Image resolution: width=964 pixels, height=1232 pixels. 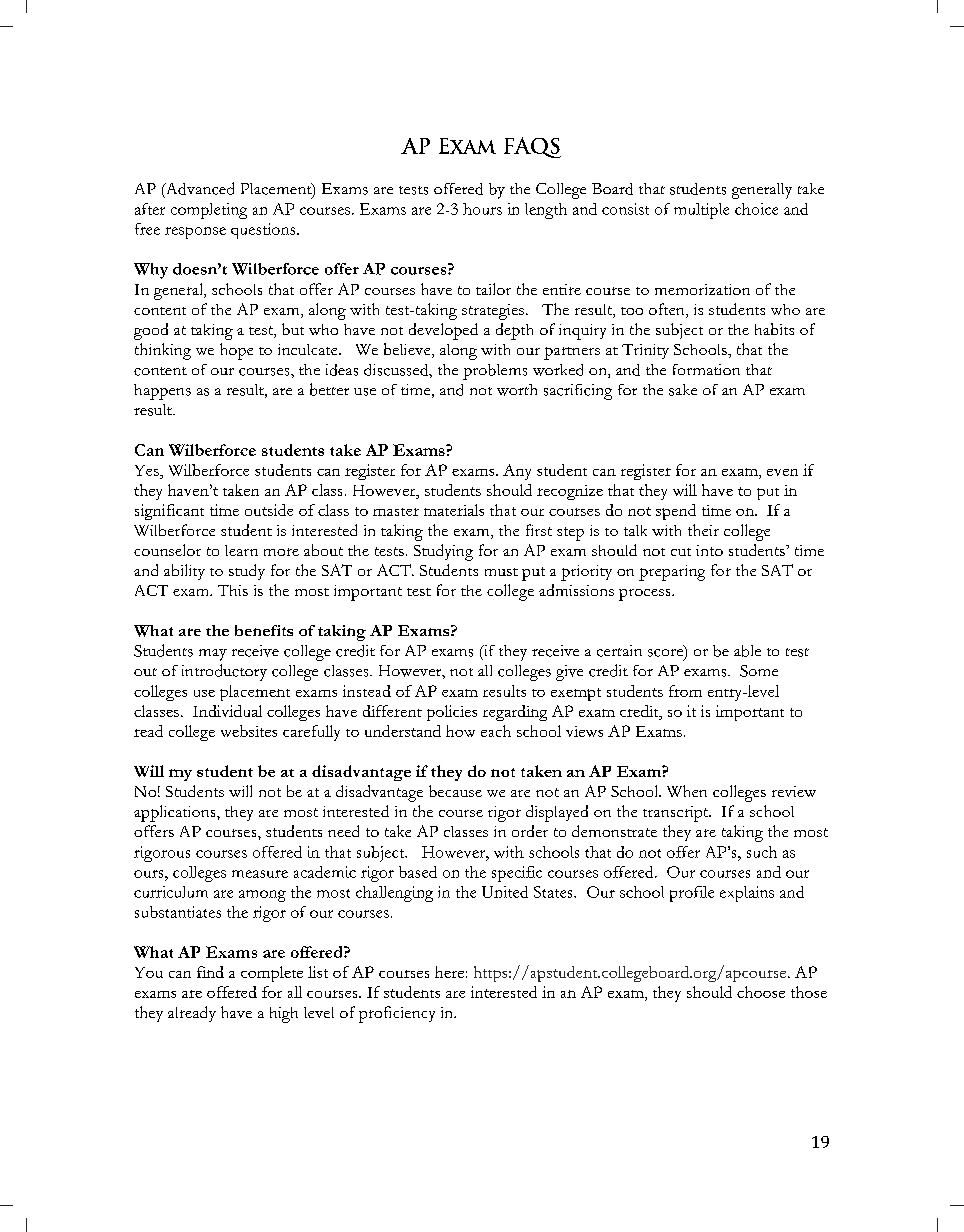 I want to click on This, so click(x=233, y=590).
